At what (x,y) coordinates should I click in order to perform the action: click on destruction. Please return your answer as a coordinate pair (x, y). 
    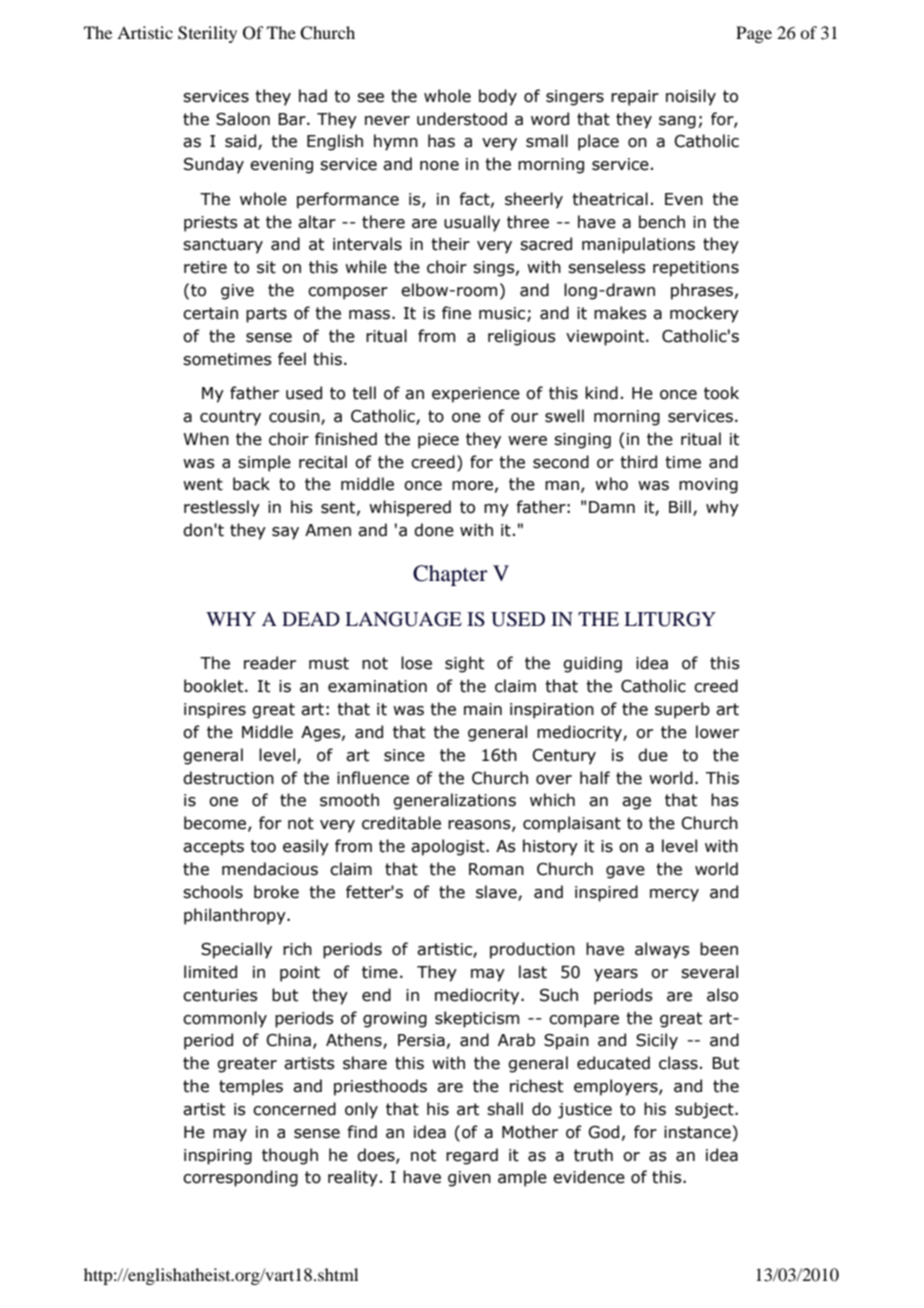
    Looking at the image, I should click on (228, 778).
